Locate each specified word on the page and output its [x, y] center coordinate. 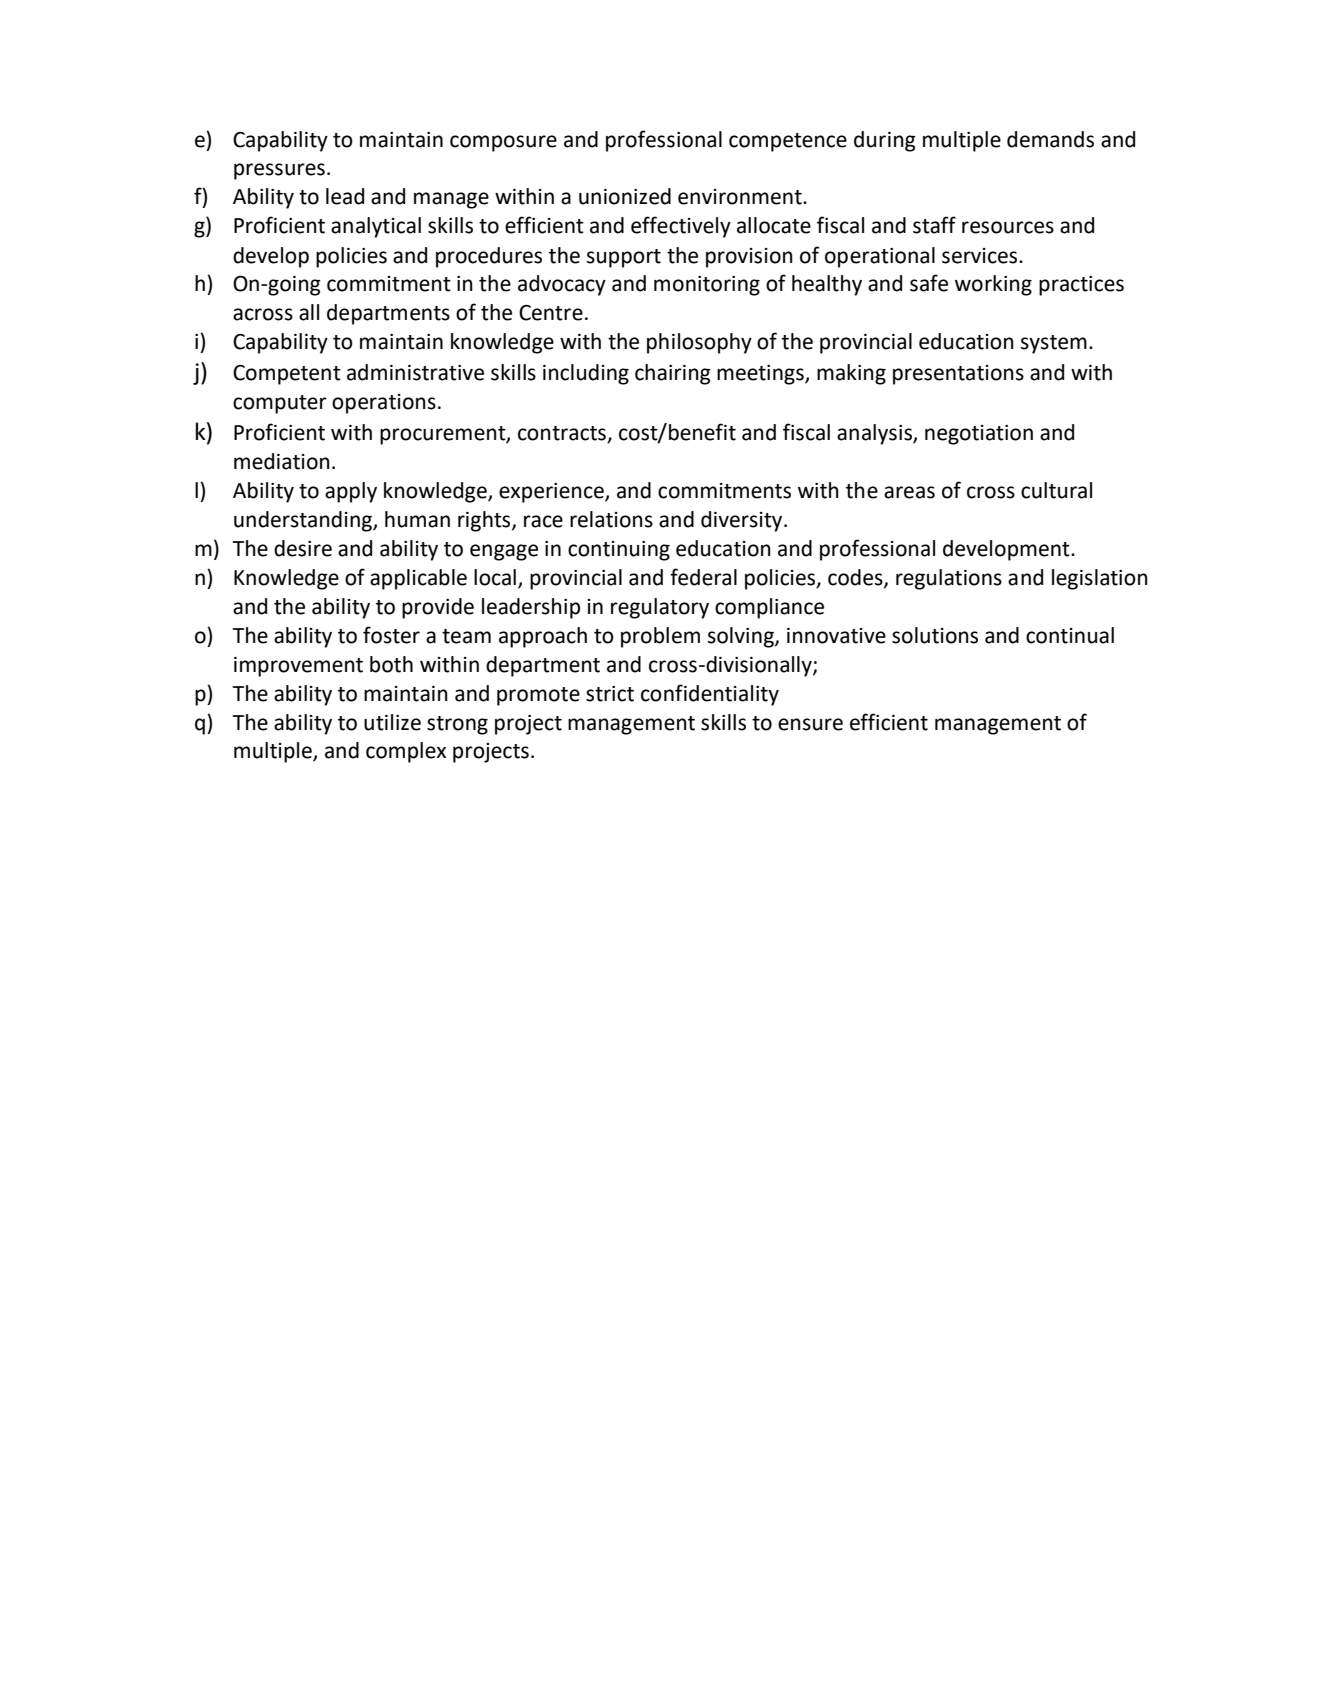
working [993, 285]
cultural [1056, 490]
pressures [279, 171]
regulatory [660, 608]
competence [788, 142]
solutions [935, 635]
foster [391, 635]
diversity [743, 521]
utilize [392, 722]
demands [1050, 139]
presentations [958, 375]
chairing [673, 374]
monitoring [707, 286]
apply [351, 492]
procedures [489, 257]
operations [384, 404]
